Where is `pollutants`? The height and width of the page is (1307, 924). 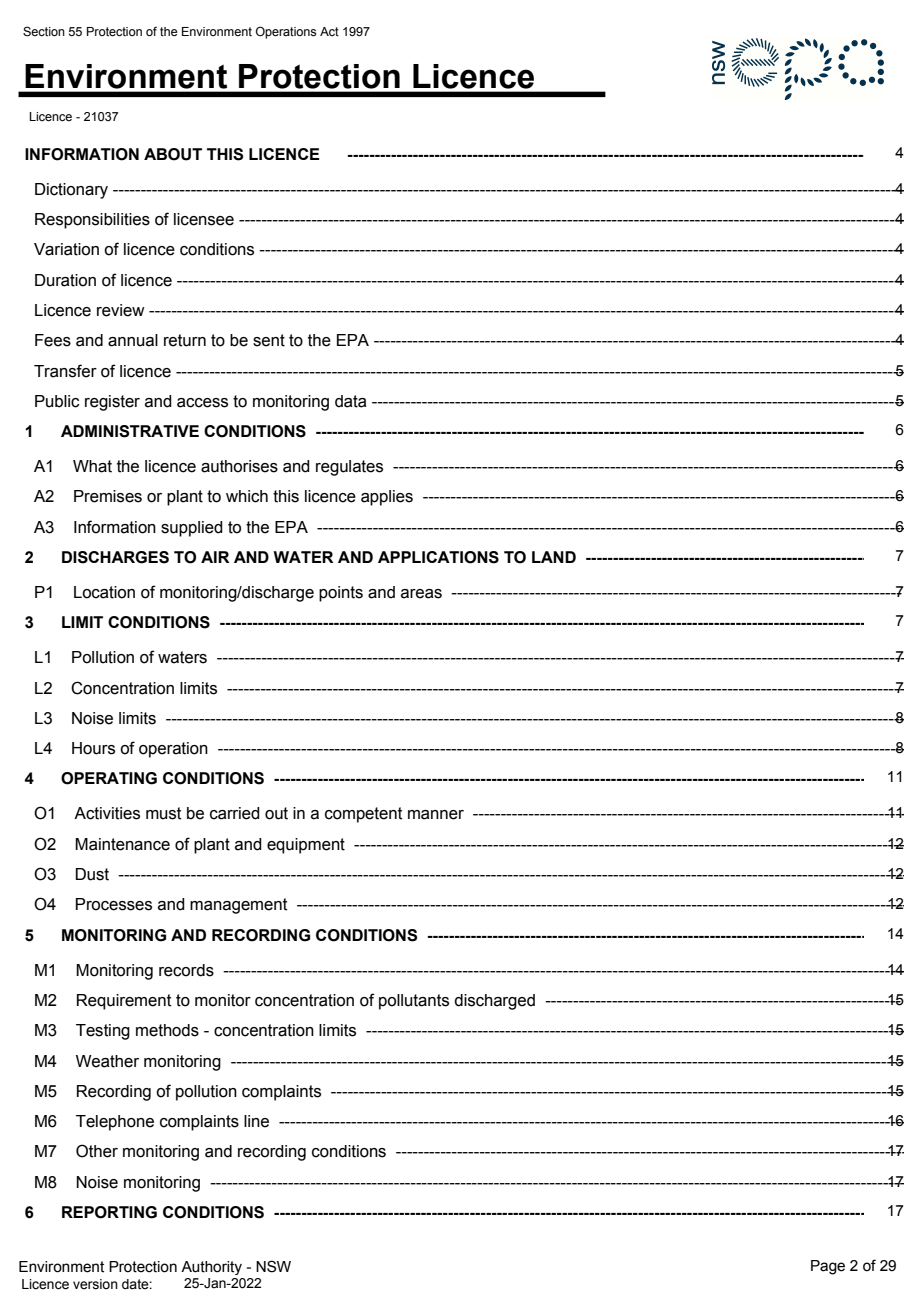 pollutants is located at coordinates (414, 1002).
